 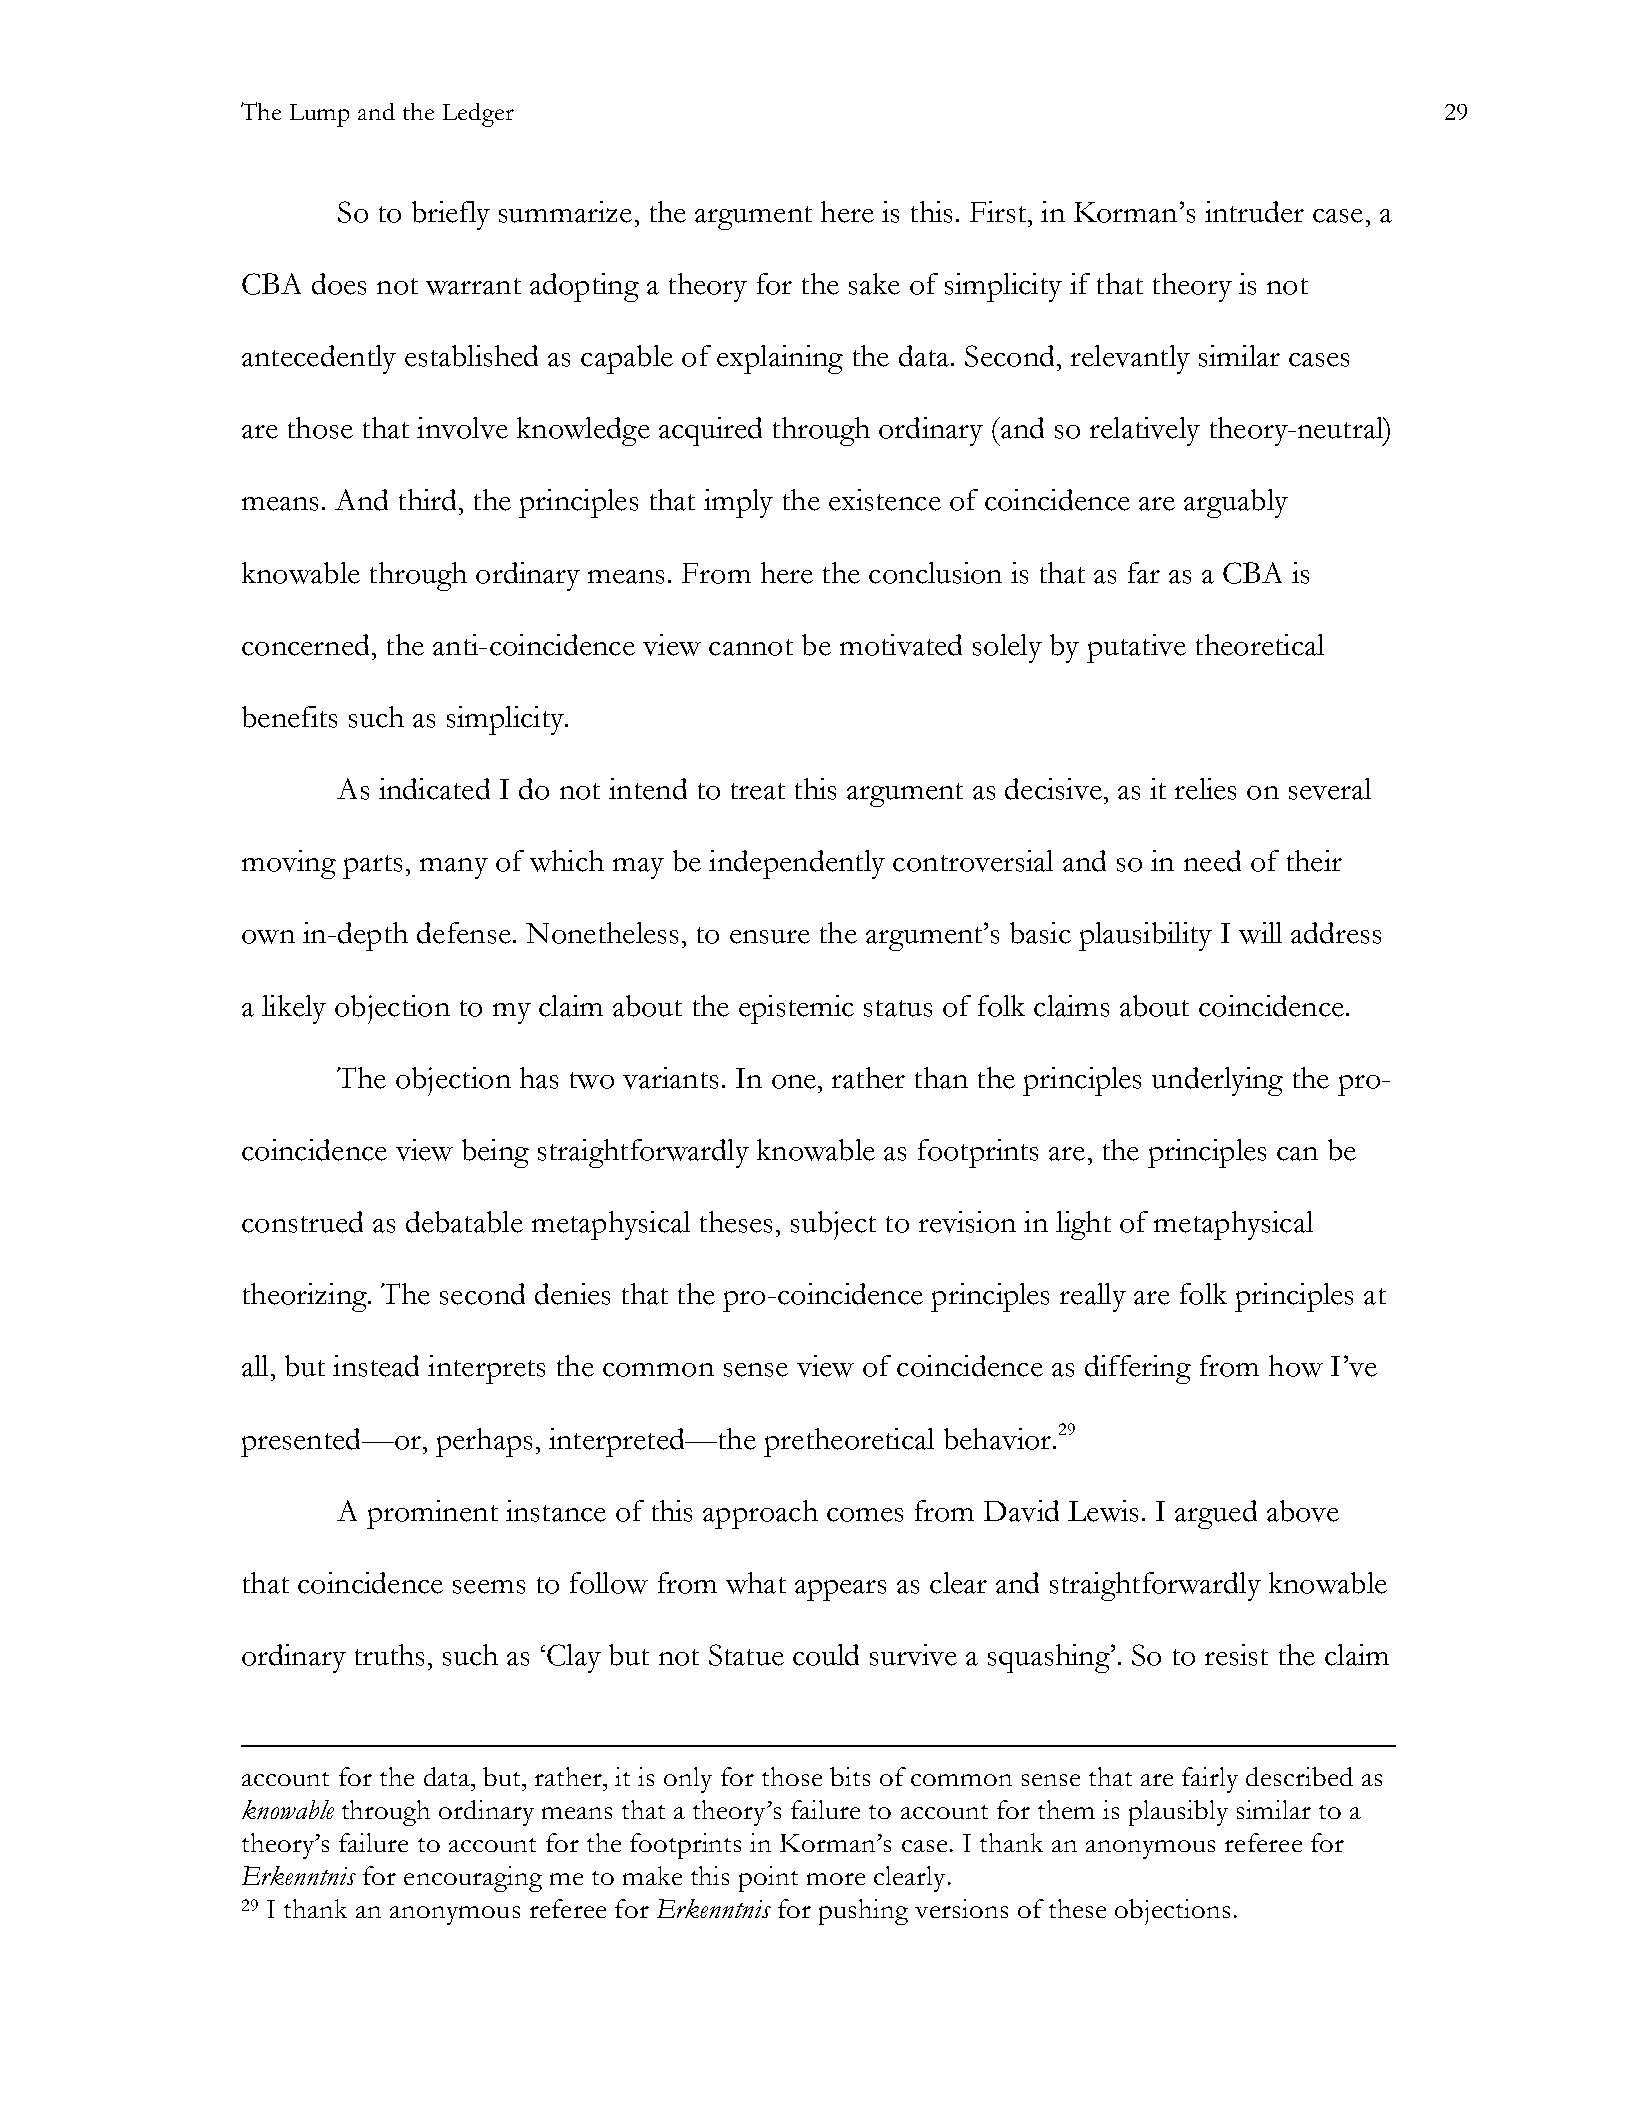 What do you see at coordinates (376, 1366) in the document?
I see `instead` at bounding box center [376, 1366].
